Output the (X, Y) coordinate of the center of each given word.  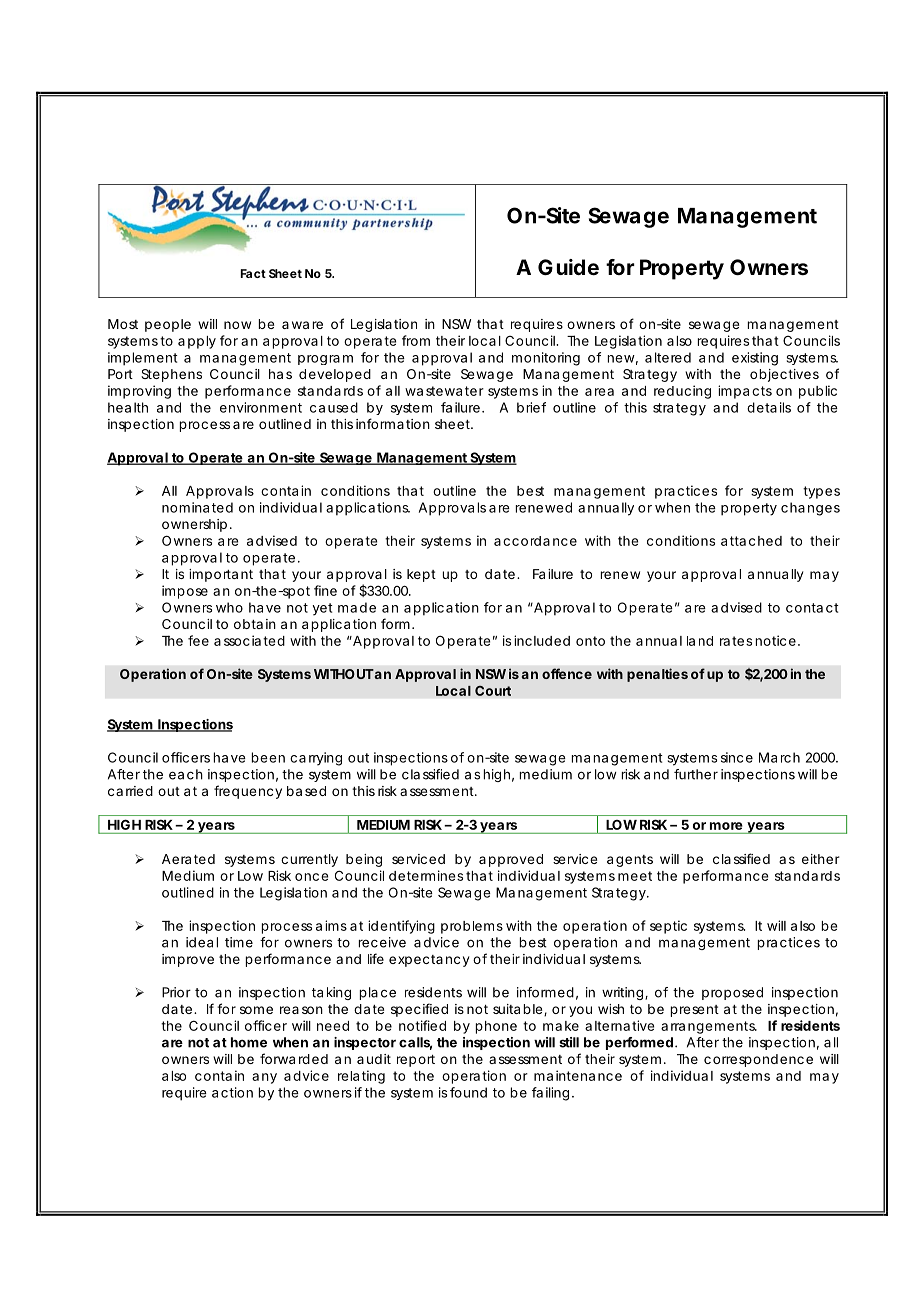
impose (185, 592)
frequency (248, 792)
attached (751, 541)
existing (755, 359)
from (416, 340)
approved (511, 860)
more (726, 826)
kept (421, 575)
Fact (253, 273)
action (232, 1092)
